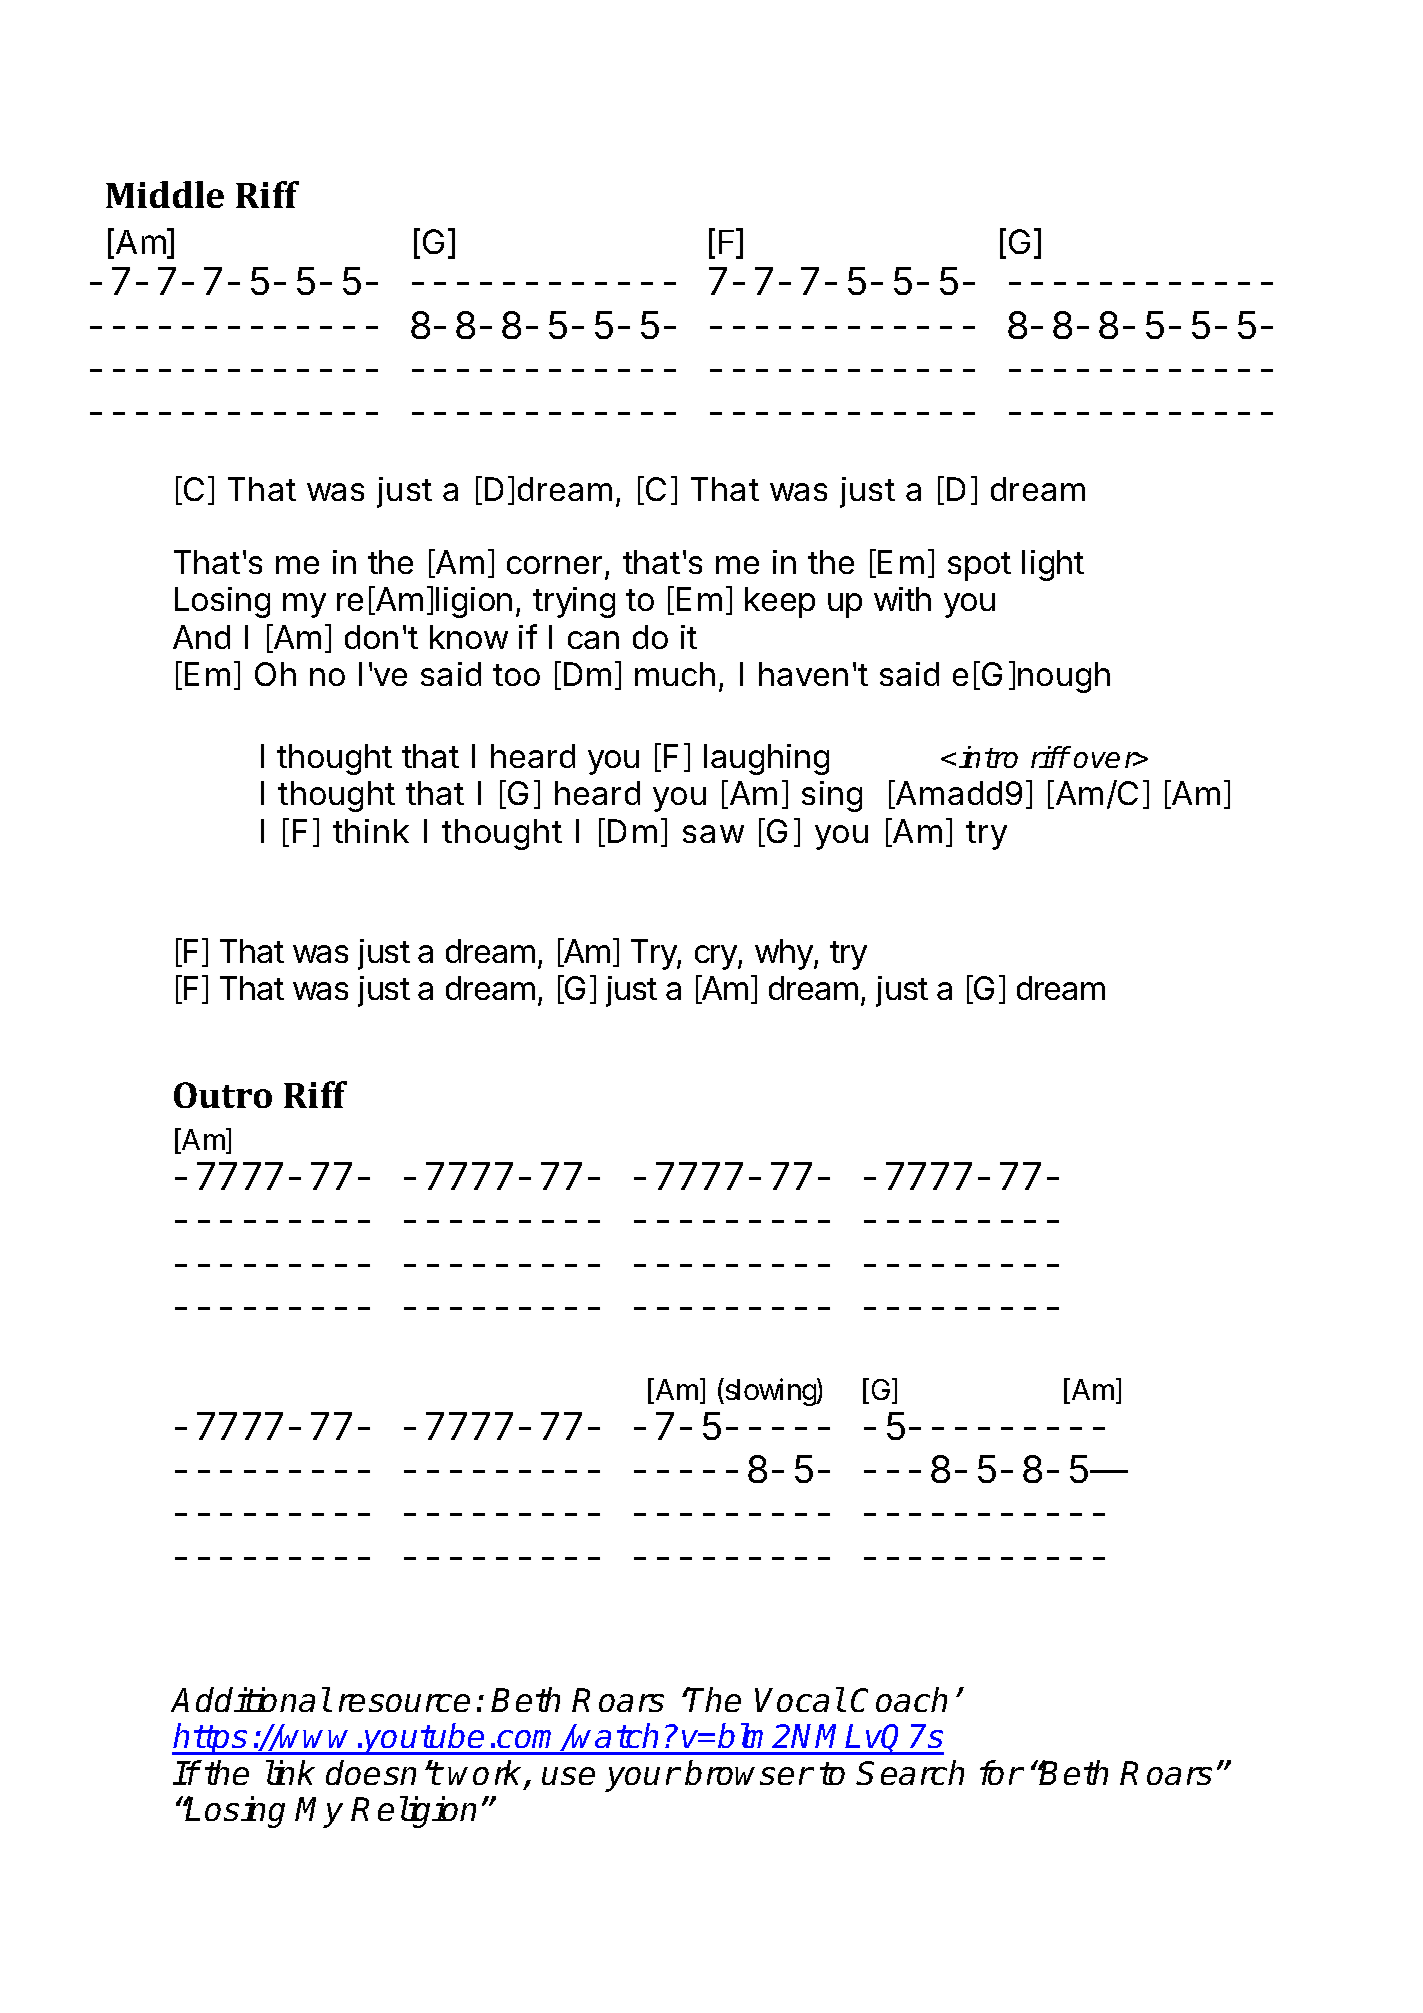 The height and width of the screenshot is (2013, 1423). I want to click on corner, so click(554, 565).
